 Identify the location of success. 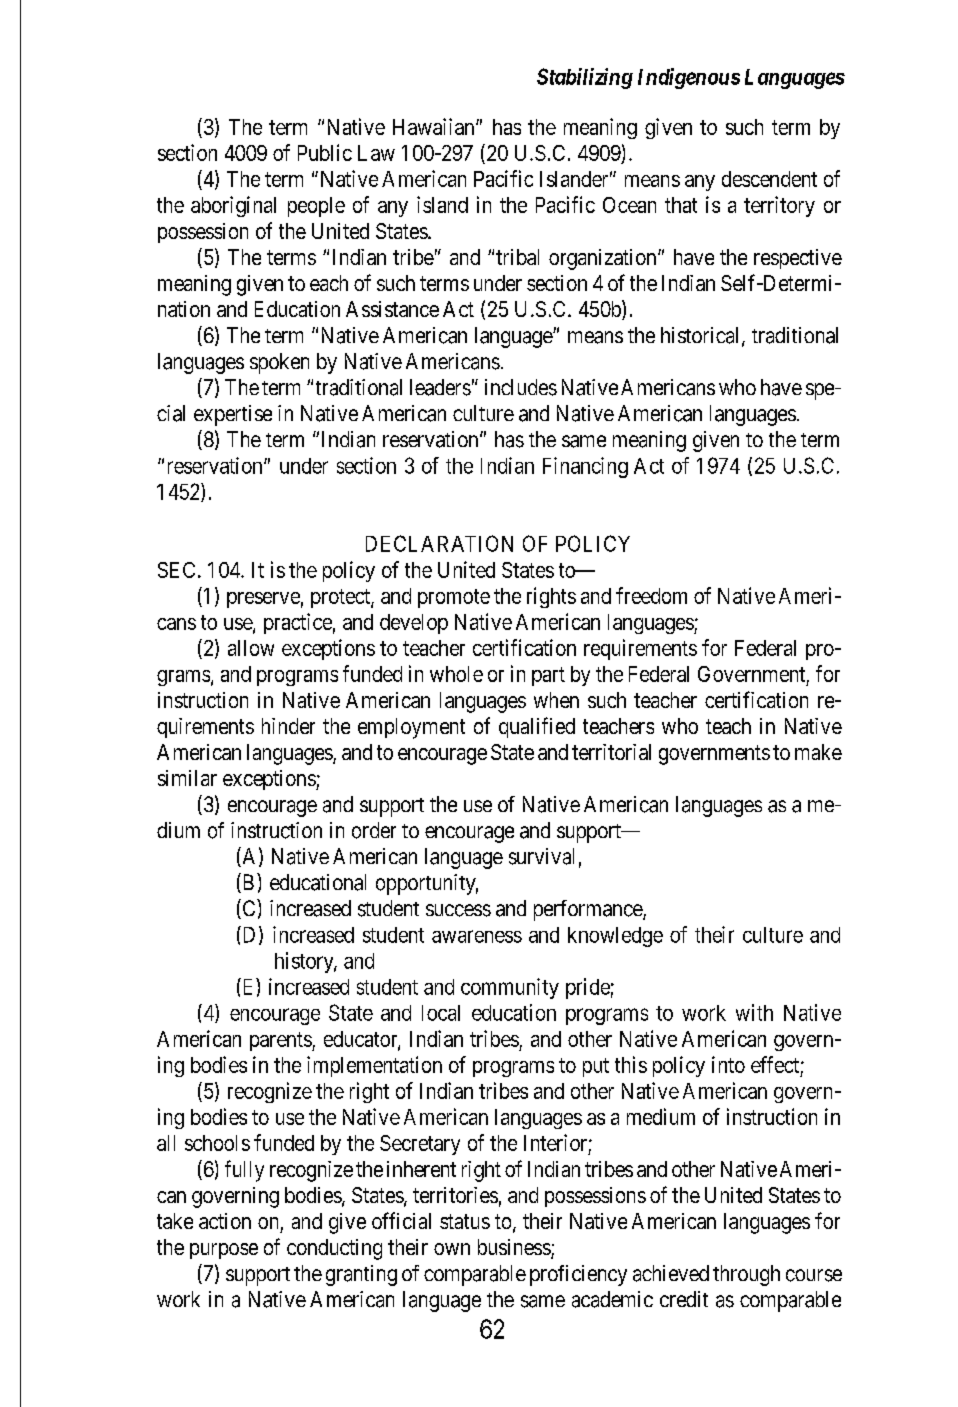
(458, 910).
